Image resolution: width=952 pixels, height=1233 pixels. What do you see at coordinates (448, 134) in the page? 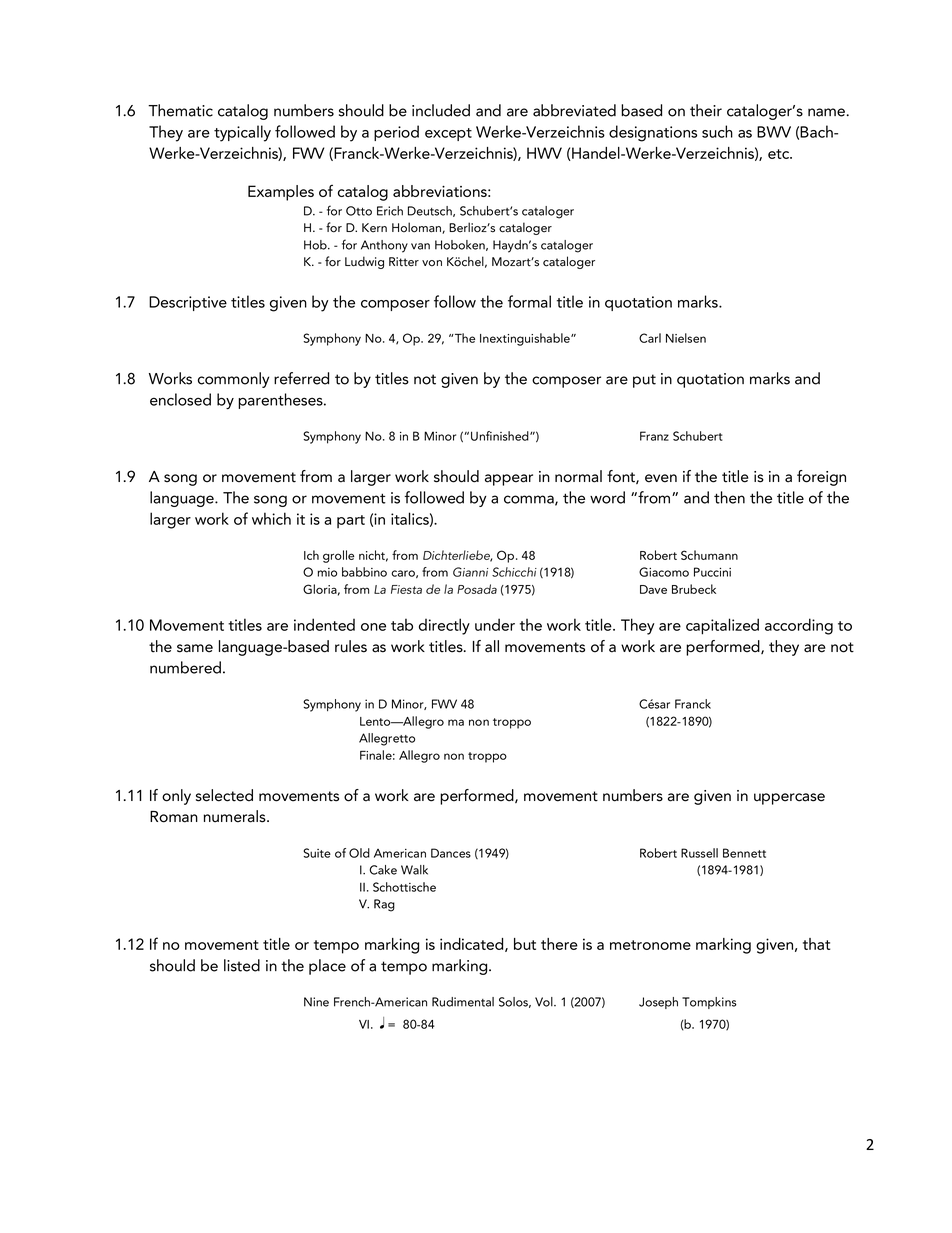
I see `except` at bounding box center [448, 134].
